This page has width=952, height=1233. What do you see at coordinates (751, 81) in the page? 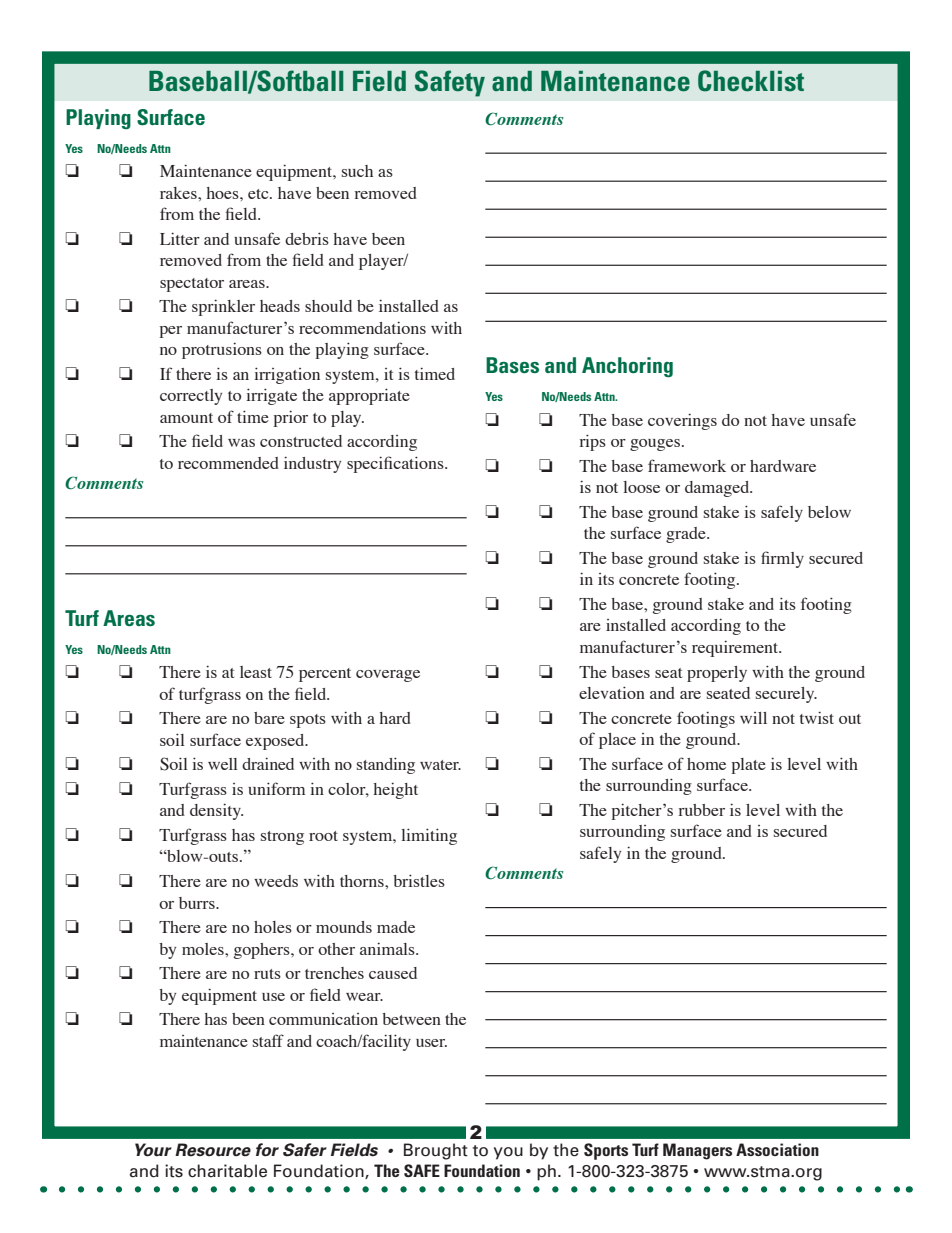
I see `Checklist` at bounding box center [751, 81].
